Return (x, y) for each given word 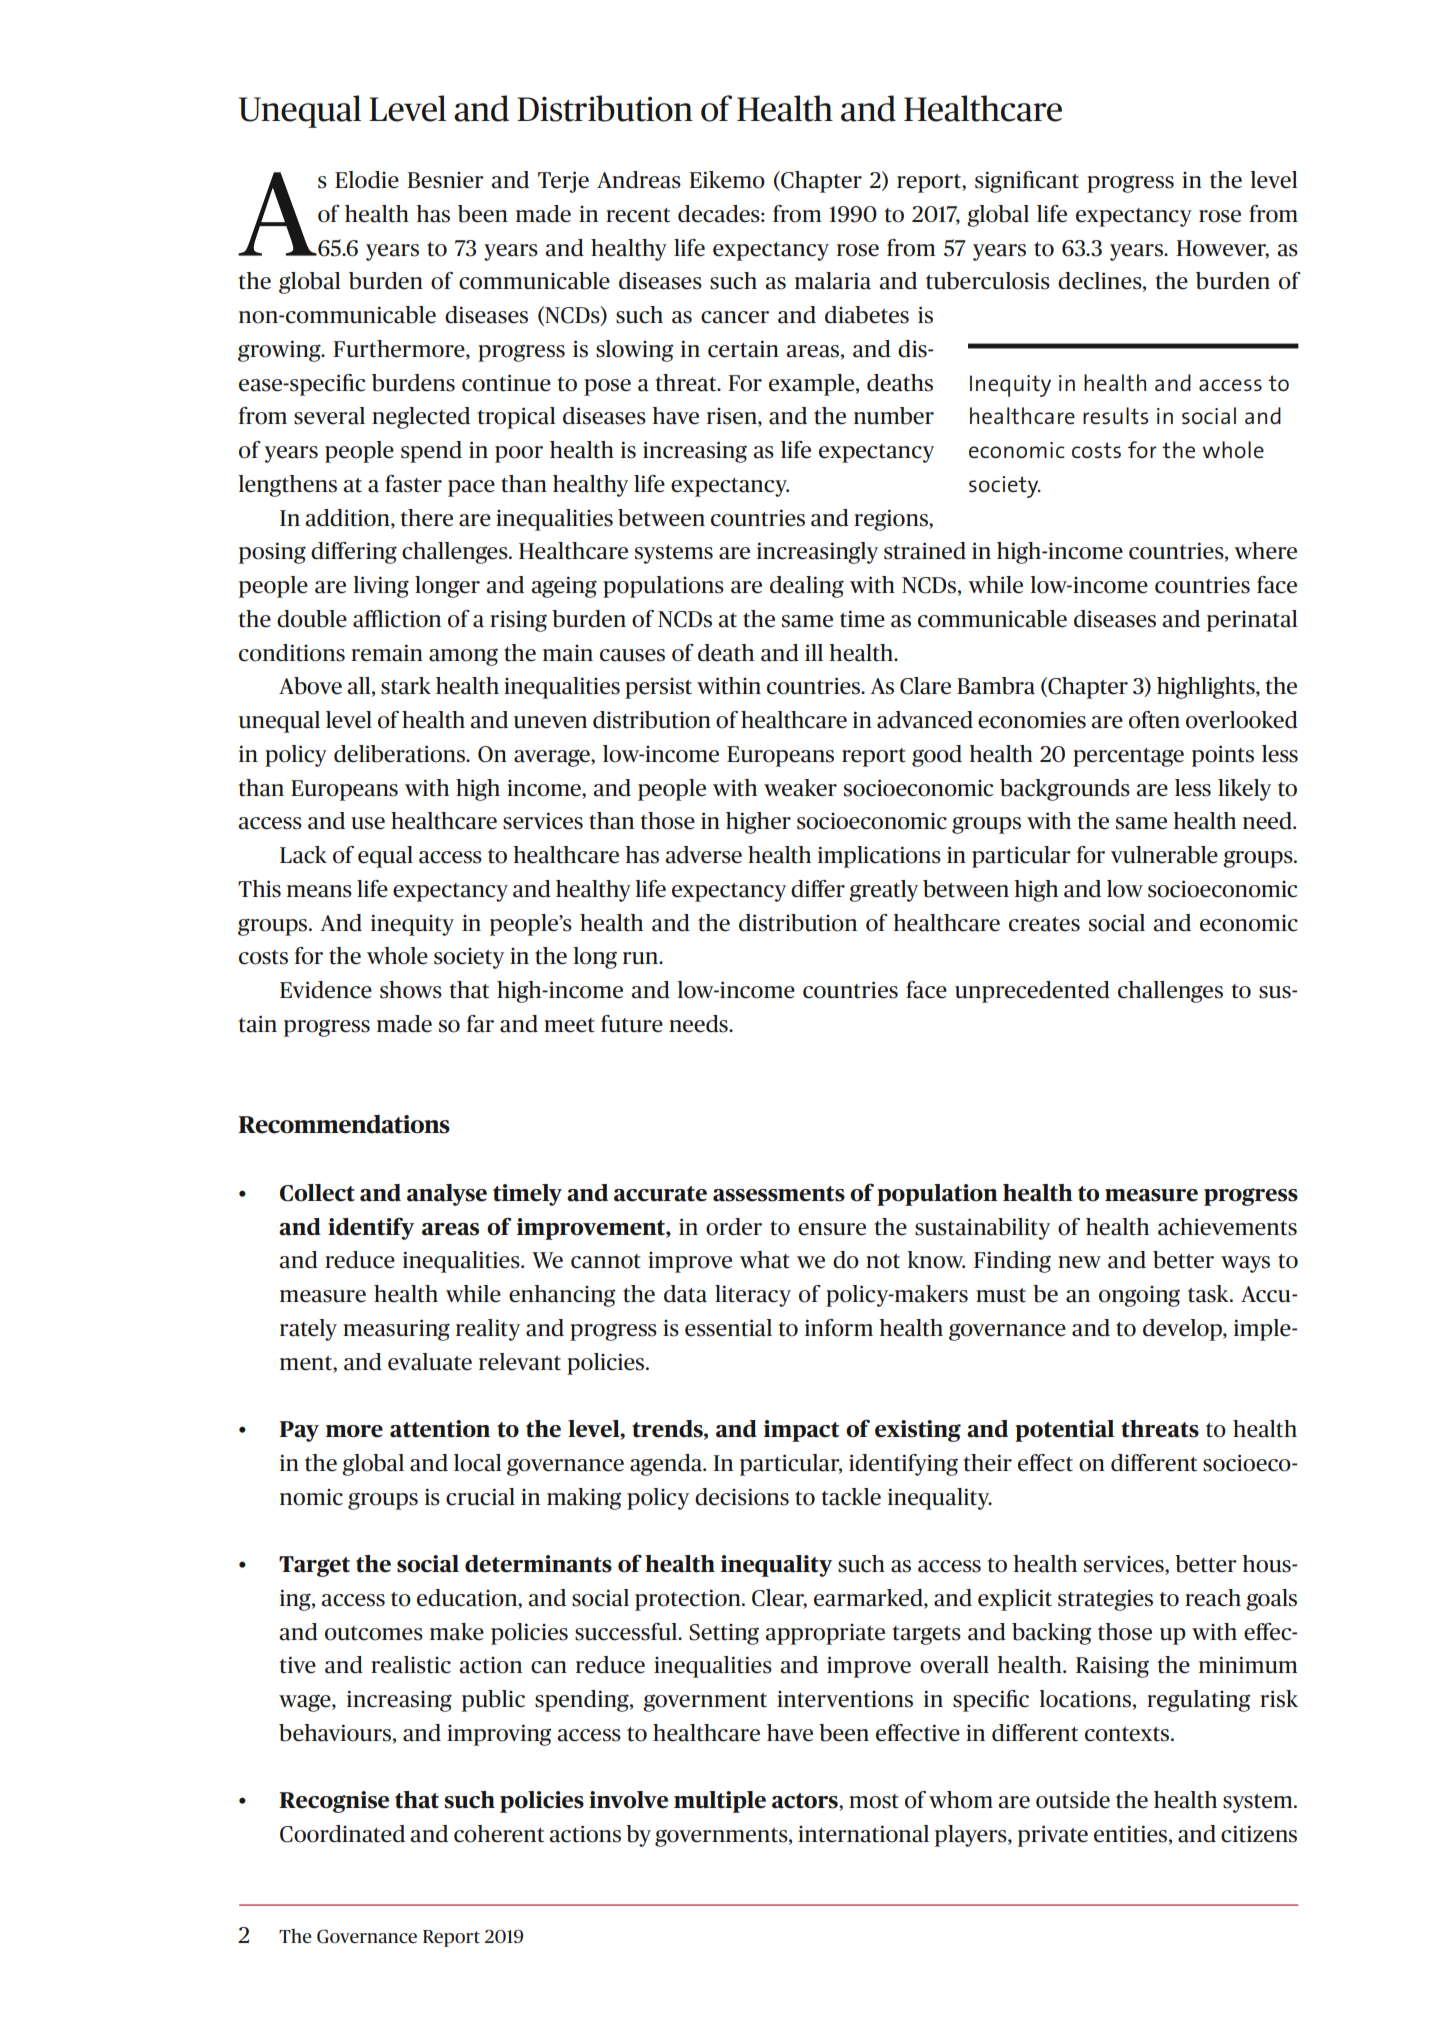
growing (280, 351)
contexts (1128, 1734)
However (1222, 249)
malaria (833, 281)
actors (806, 1802)
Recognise (334, 1802)
